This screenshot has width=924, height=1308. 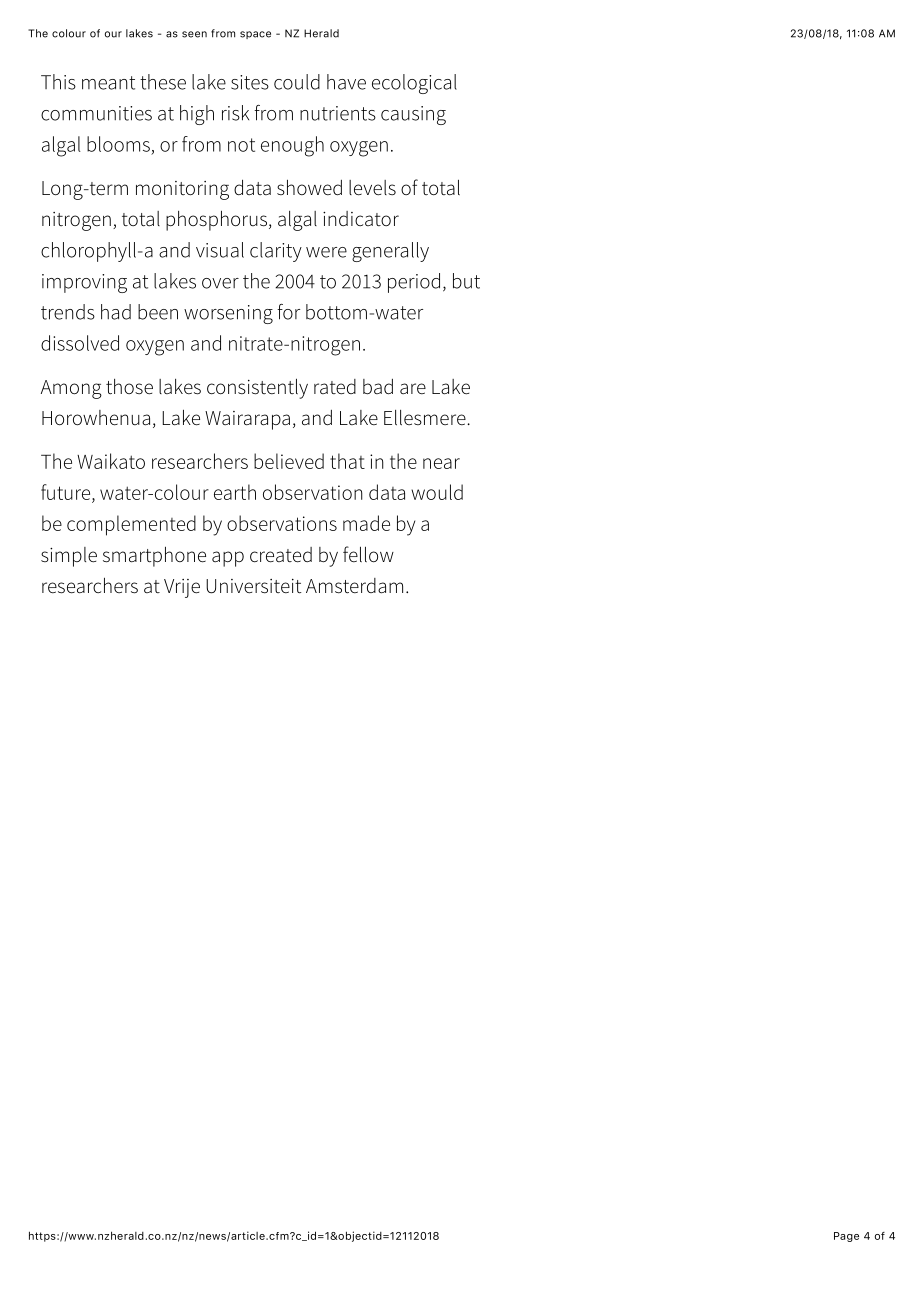 I want to click on Amsterdam, so click(x=354, y=586).
